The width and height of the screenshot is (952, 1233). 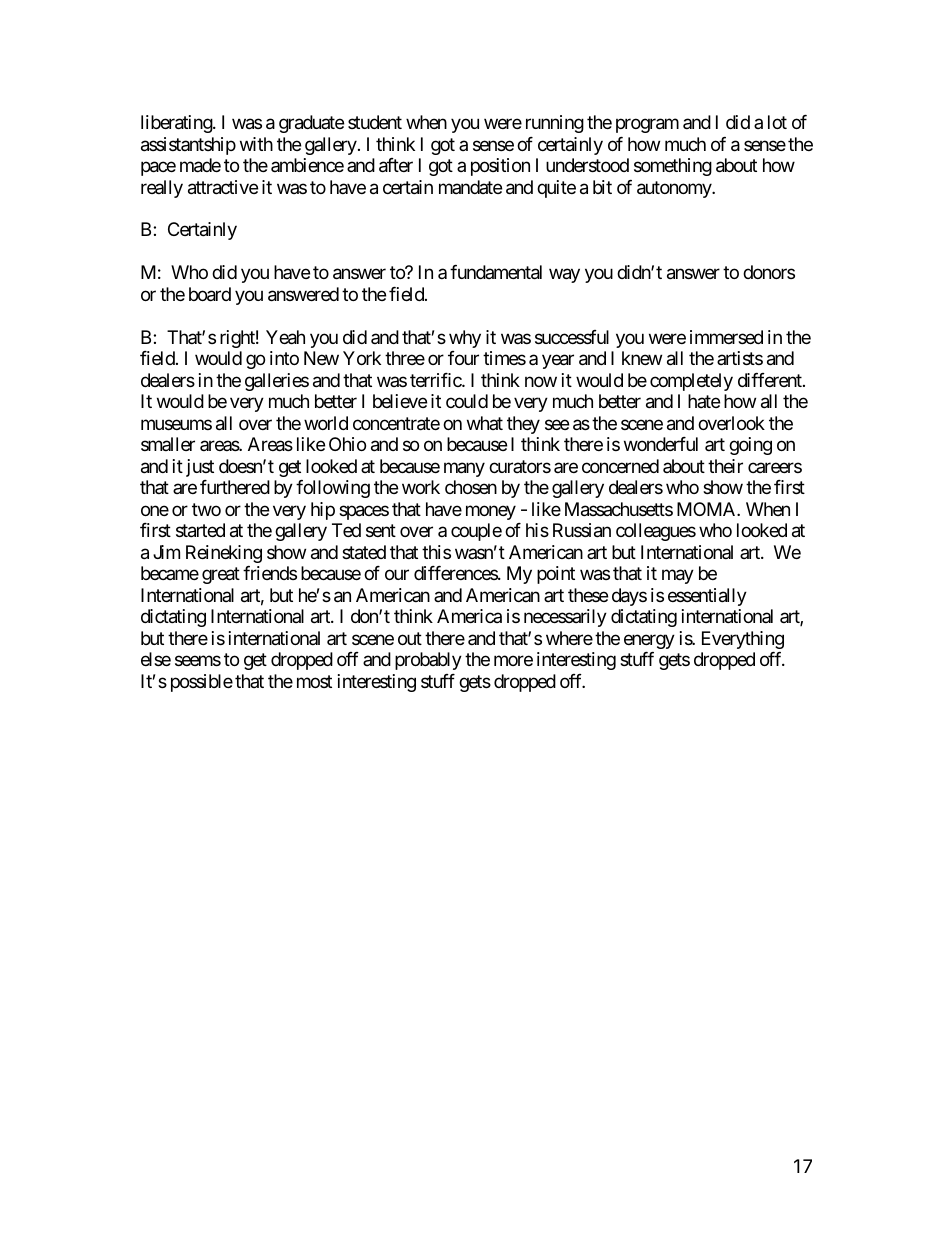 I want to click on position, so click(x=500, y=167).
